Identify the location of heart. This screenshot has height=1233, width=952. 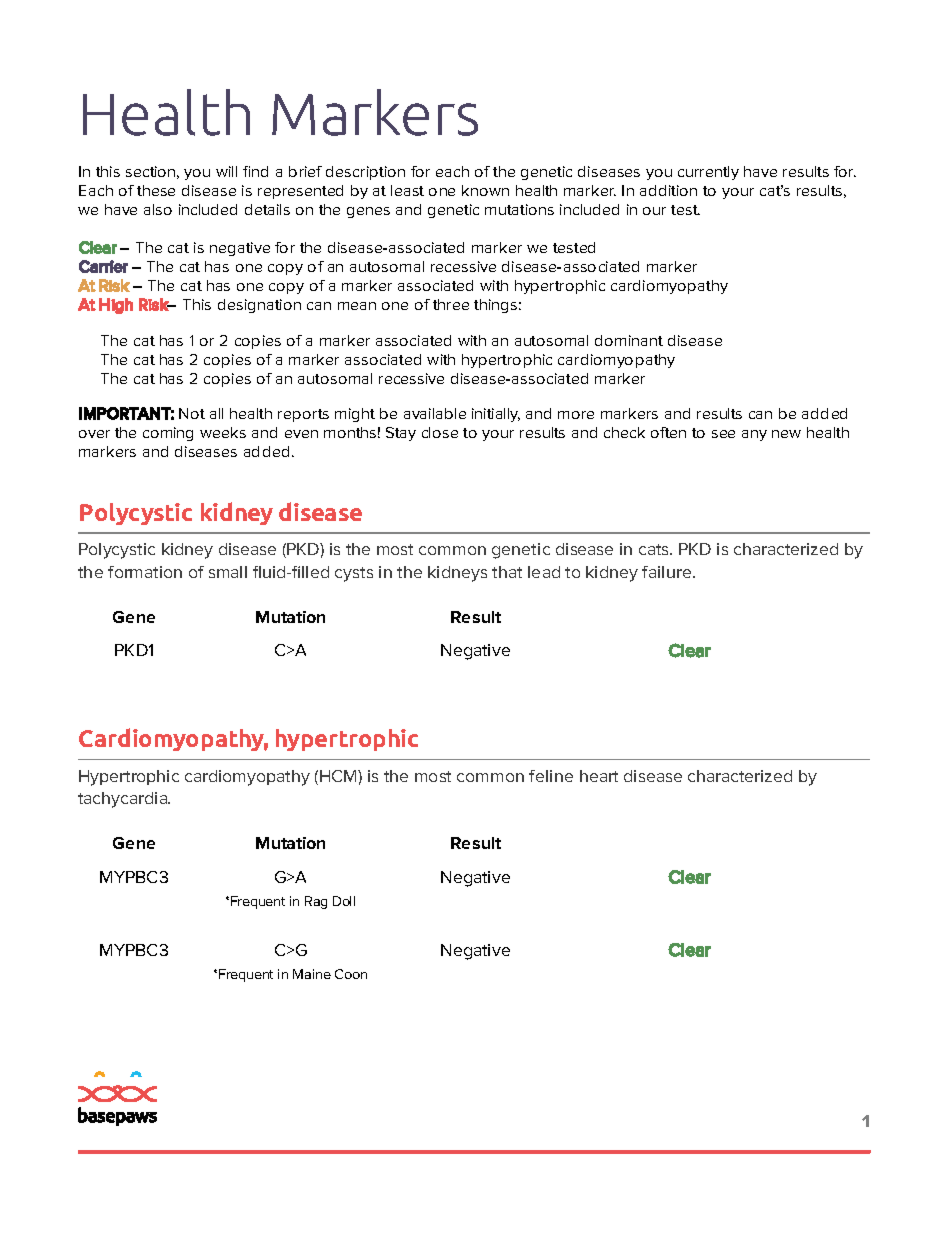
(599, 776).
